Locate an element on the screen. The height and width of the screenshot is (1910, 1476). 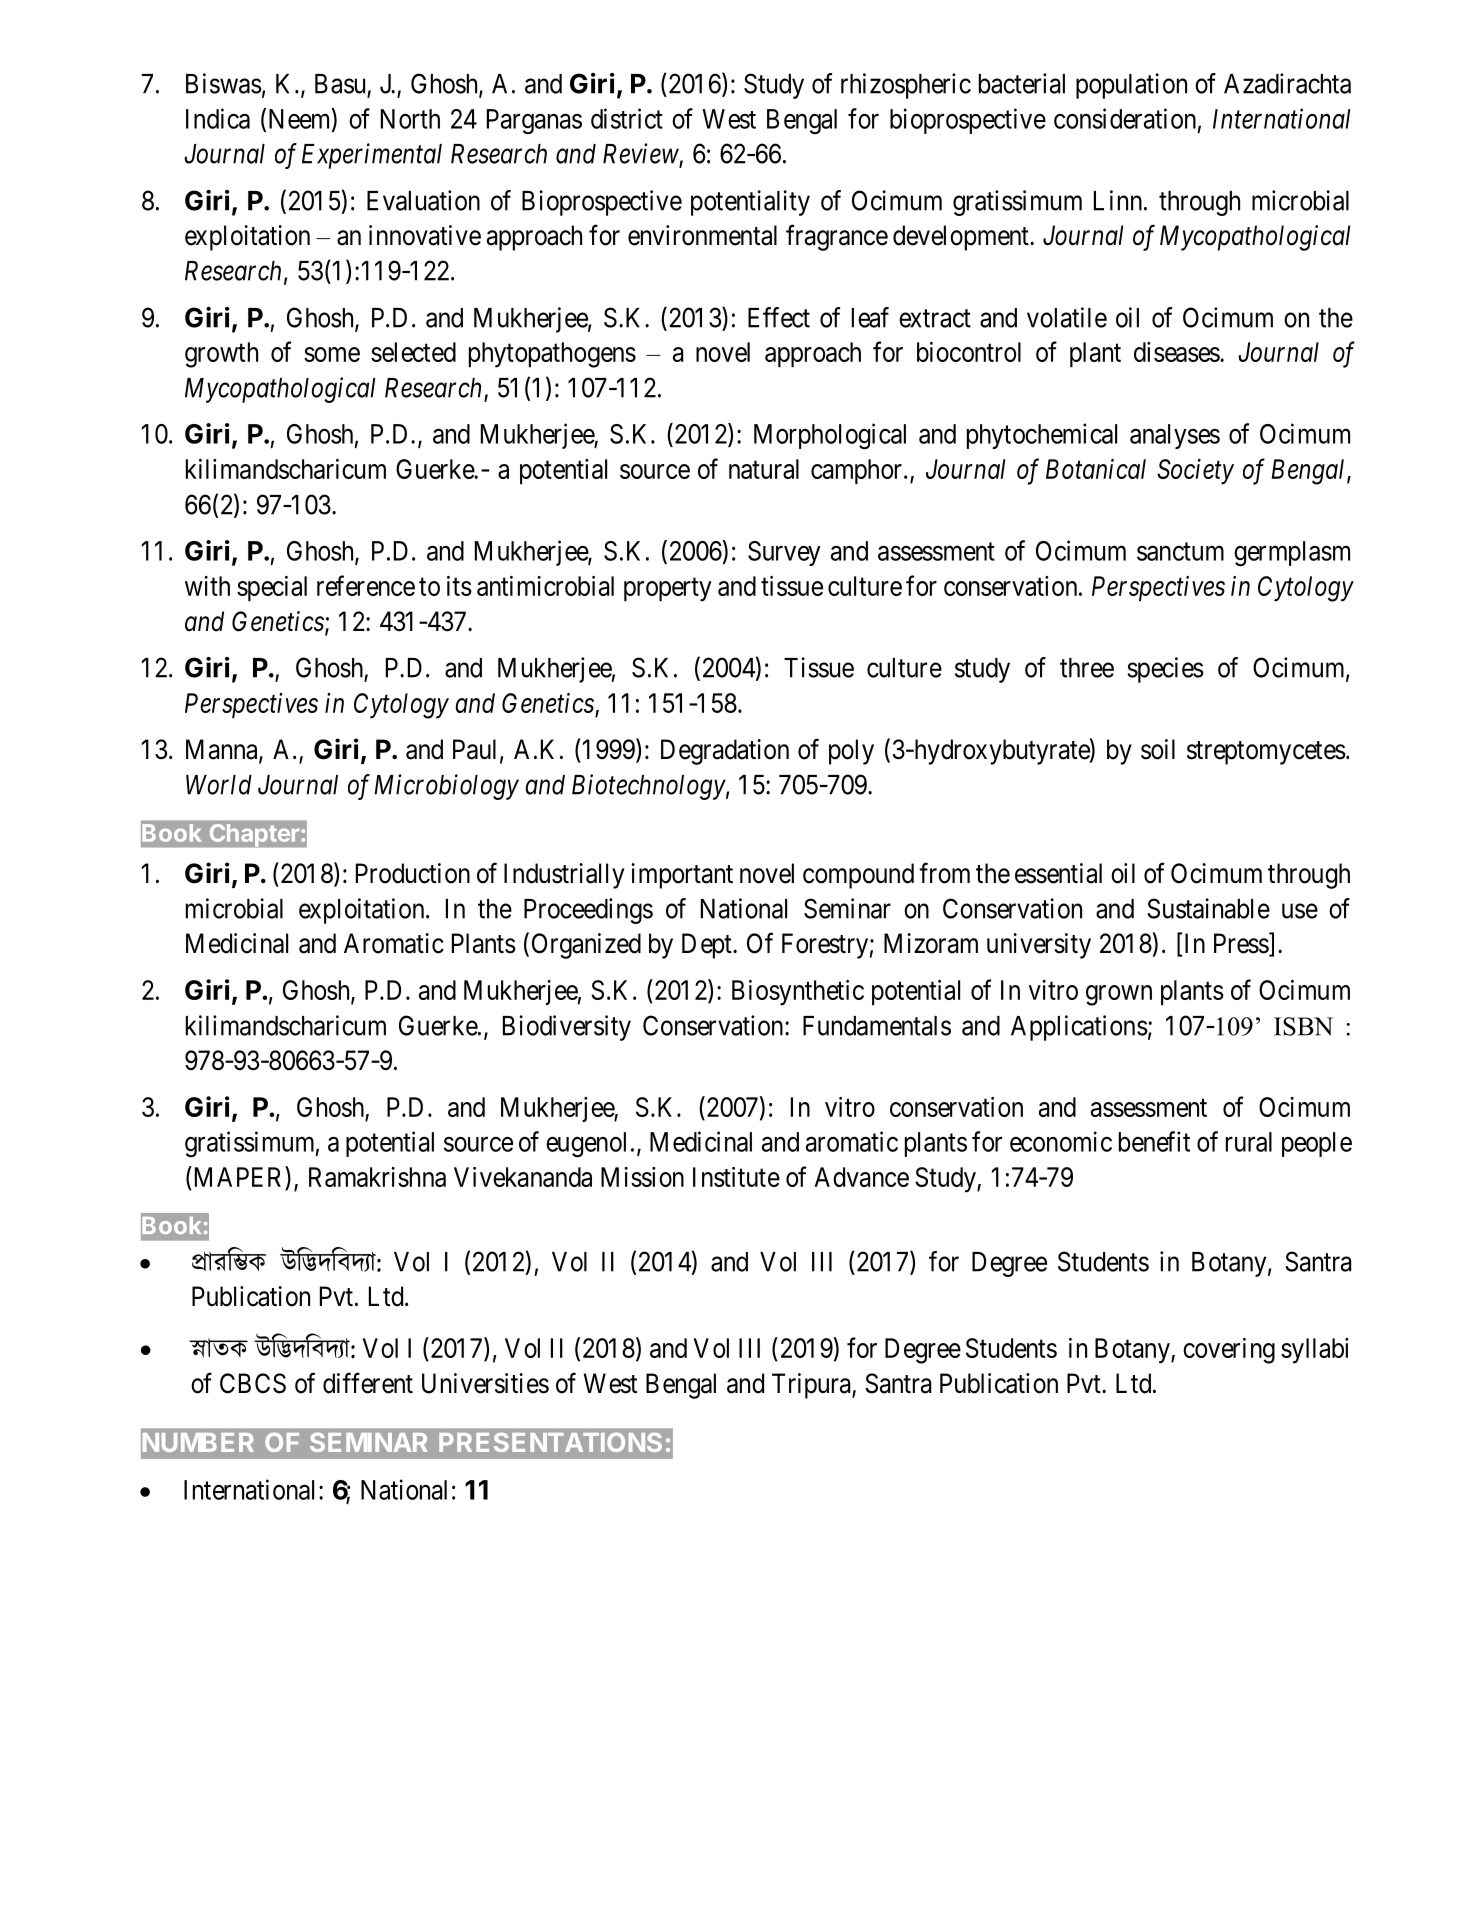
different is located at coordinates (368, 1383).
